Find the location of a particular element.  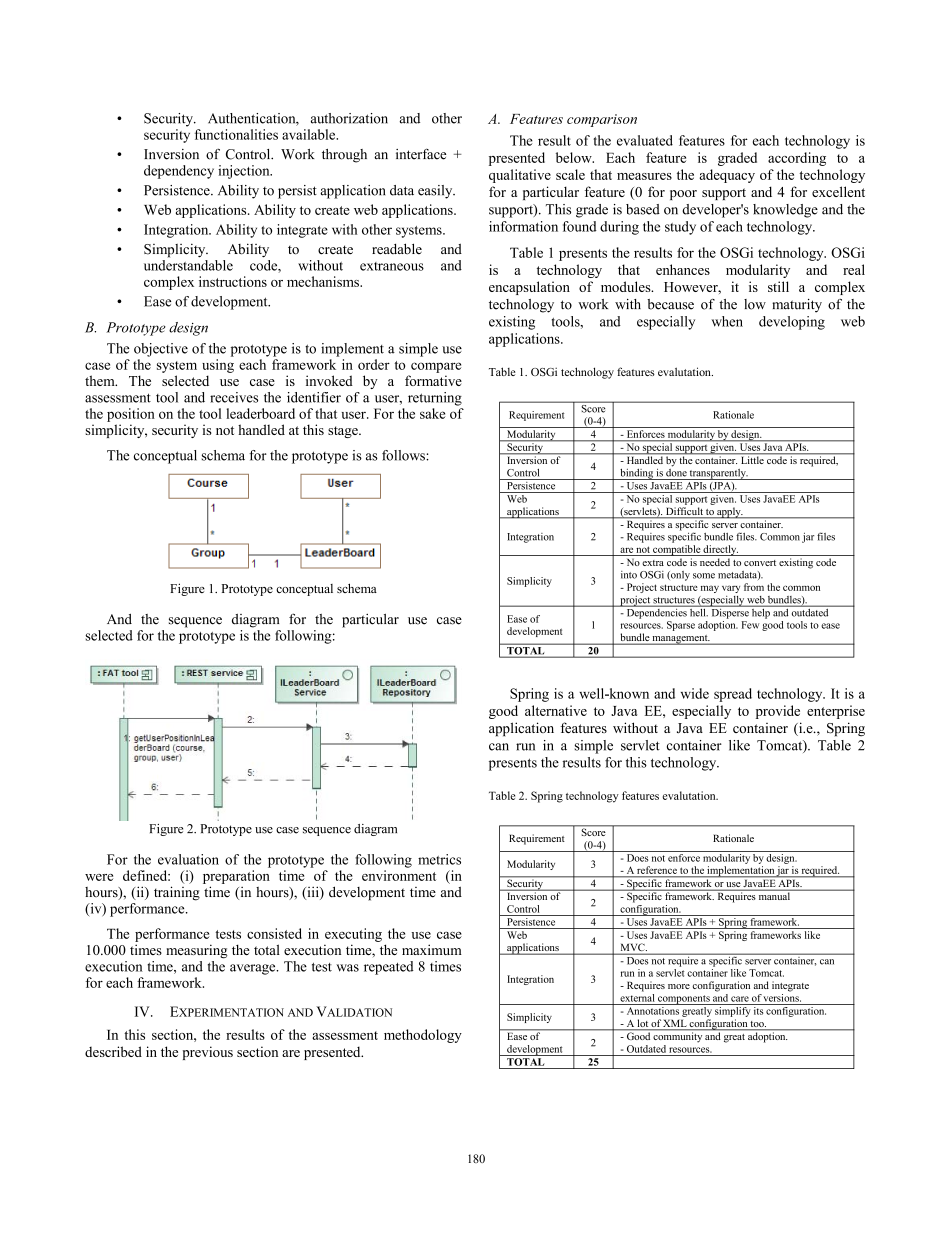

previous is located at coordinates (208, 1053).
